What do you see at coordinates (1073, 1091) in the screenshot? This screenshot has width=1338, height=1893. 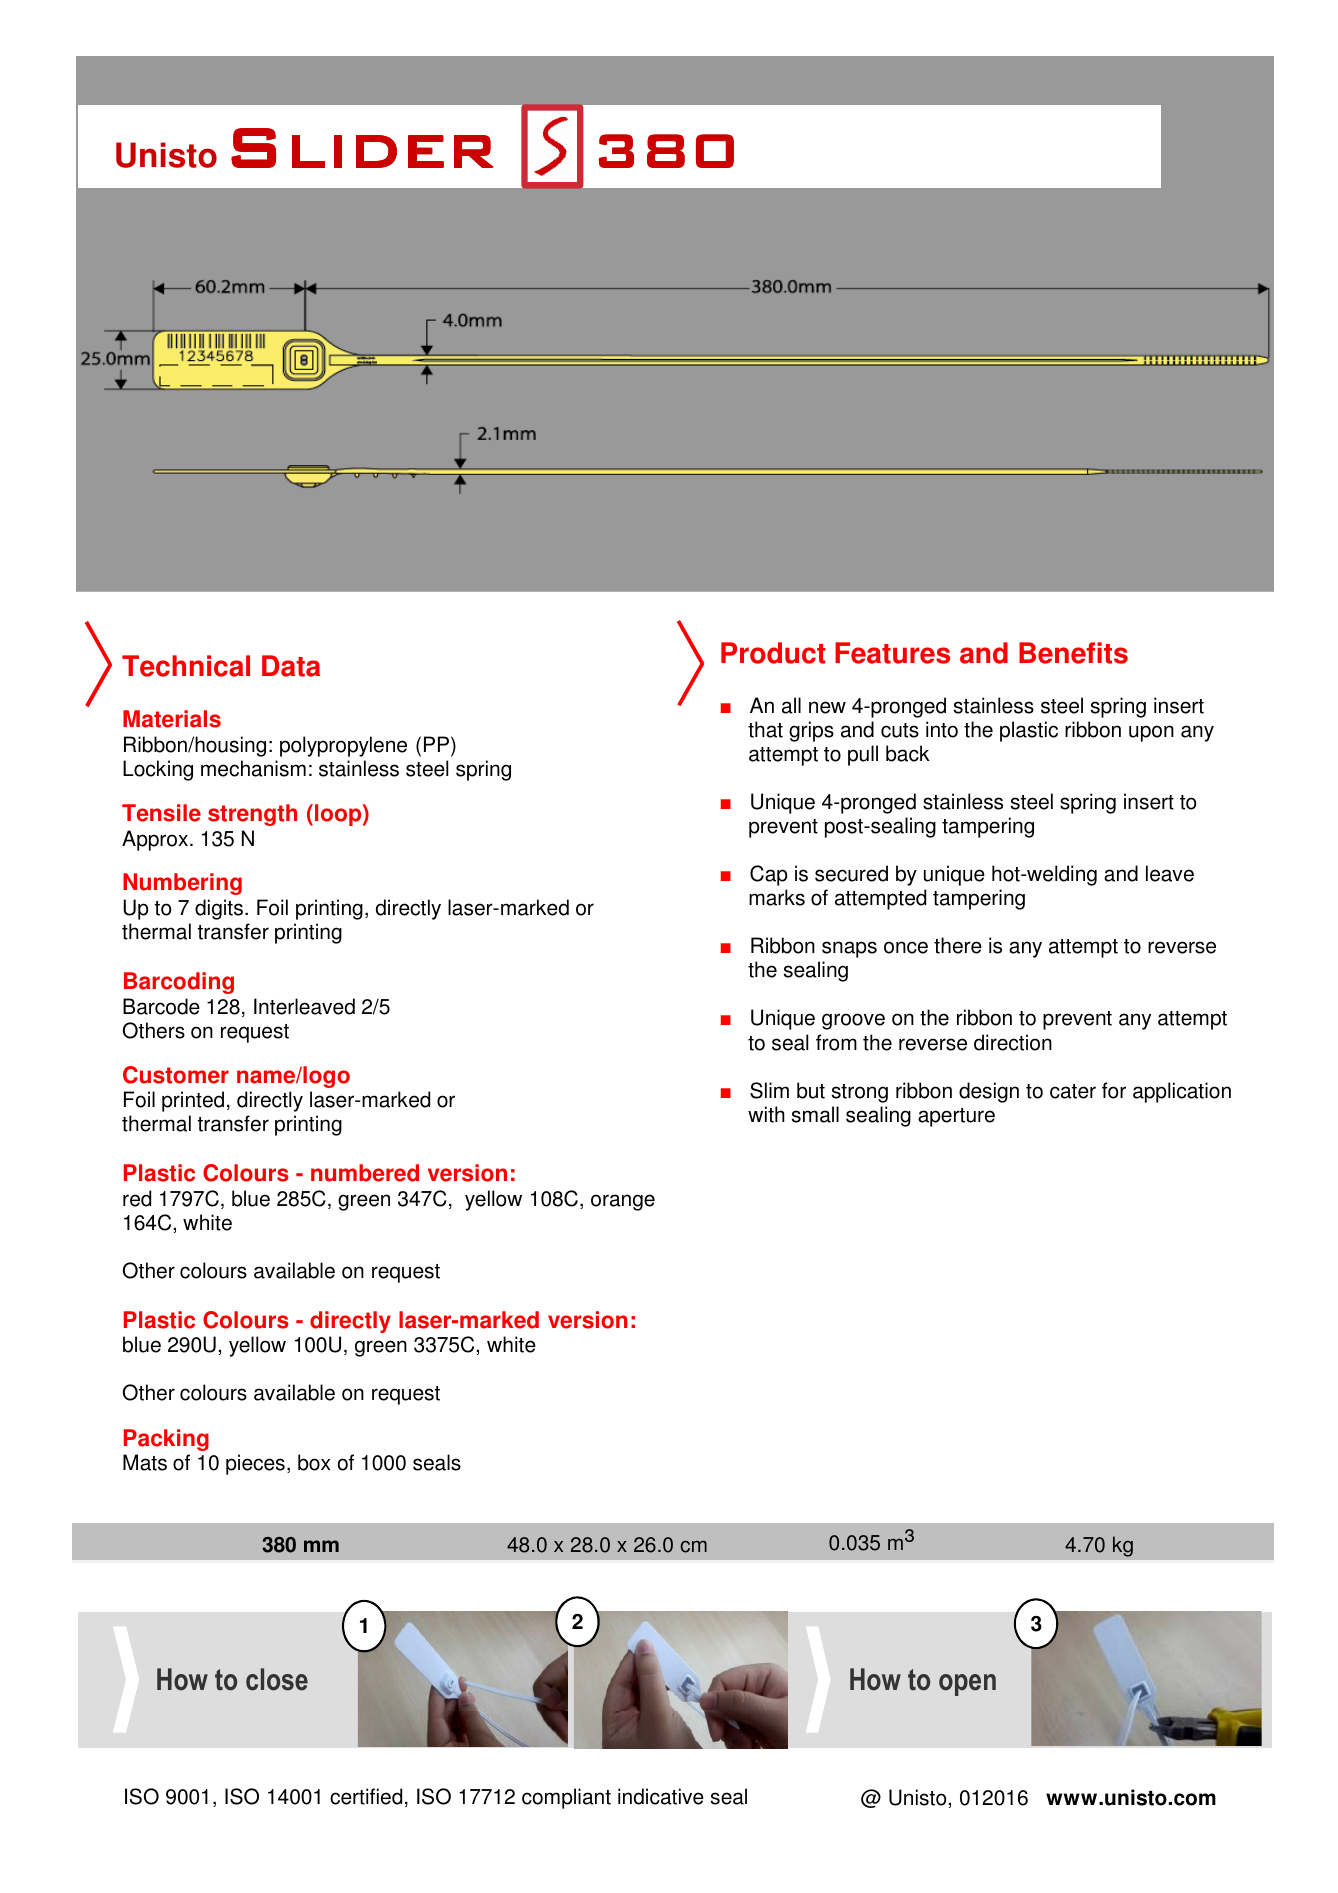 I see `cater` at bounding box center [1073, 1091].
